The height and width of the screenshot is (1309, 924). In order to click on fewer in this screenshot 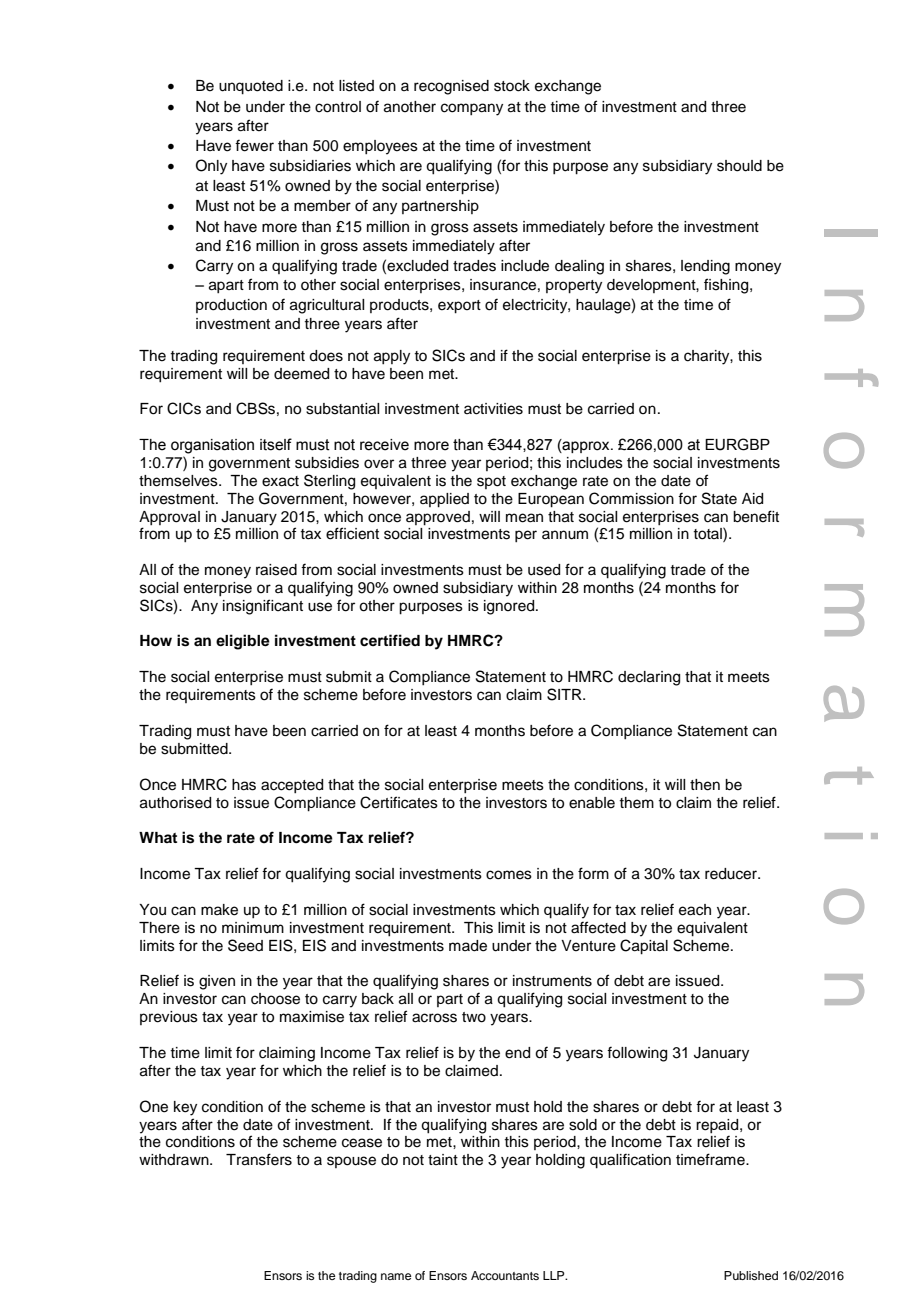, I will do `click(254, 145)`.
